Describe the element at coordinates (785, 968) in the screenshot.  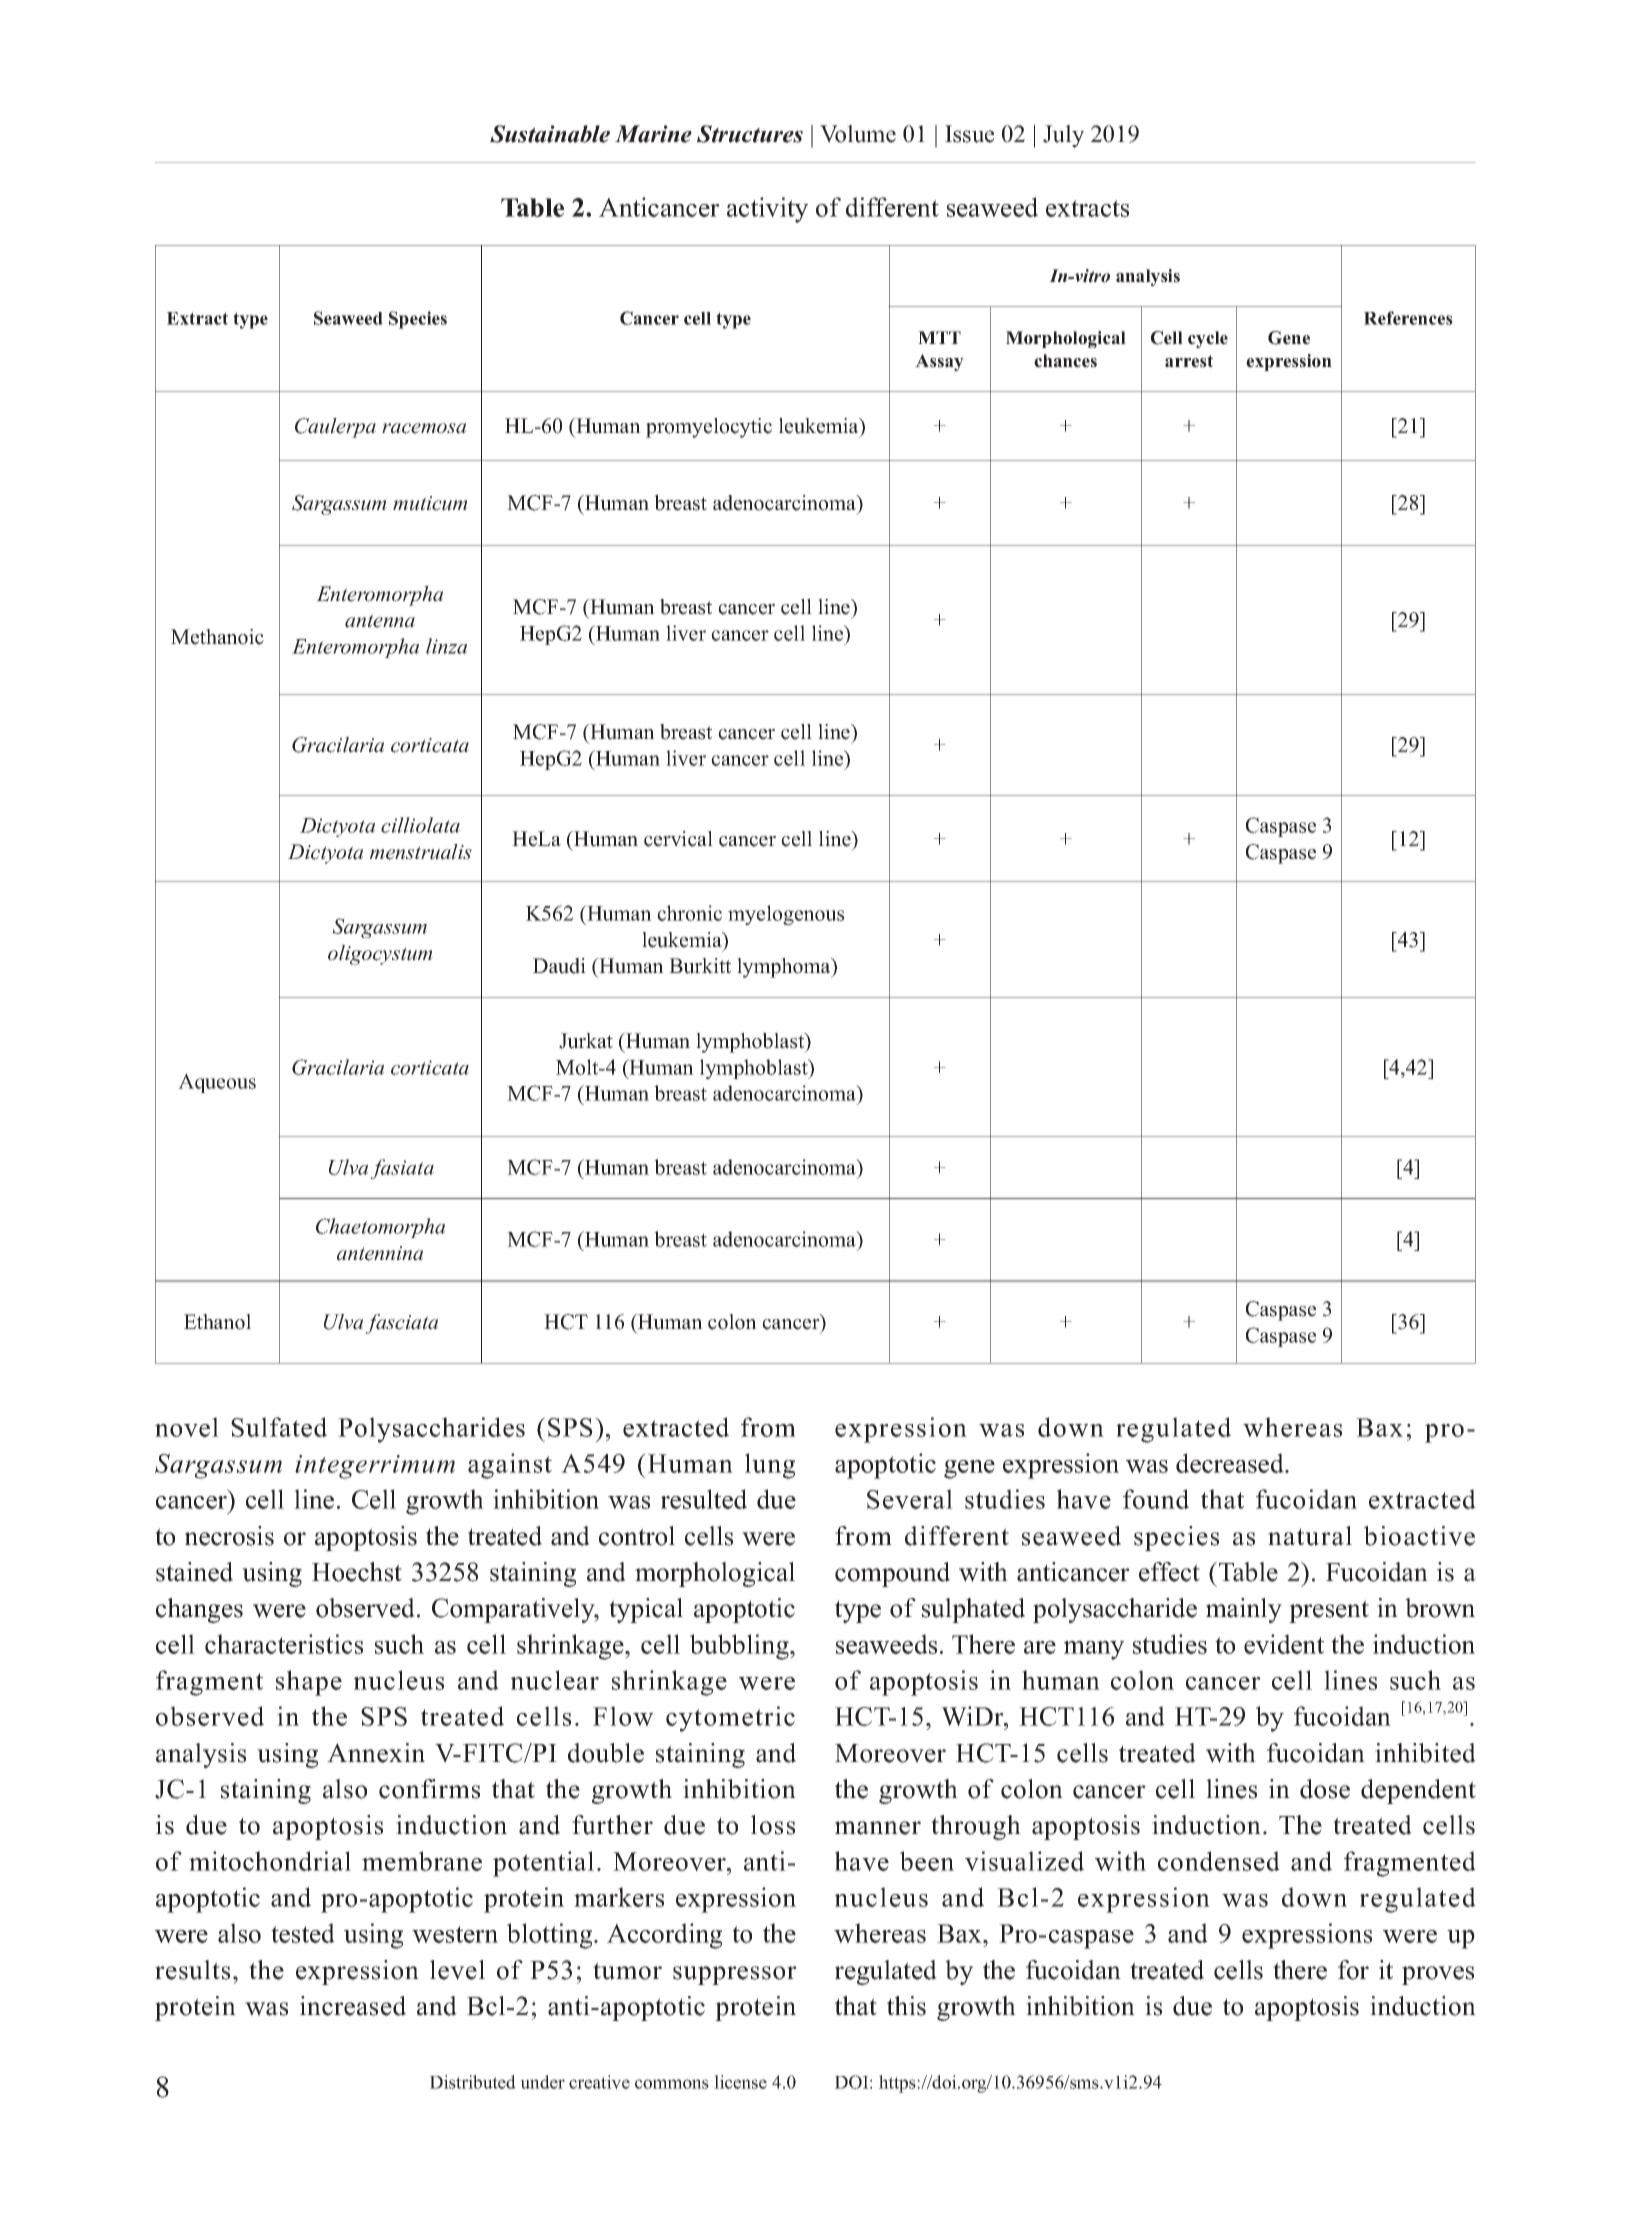
I see `lymphoma` at that location.
